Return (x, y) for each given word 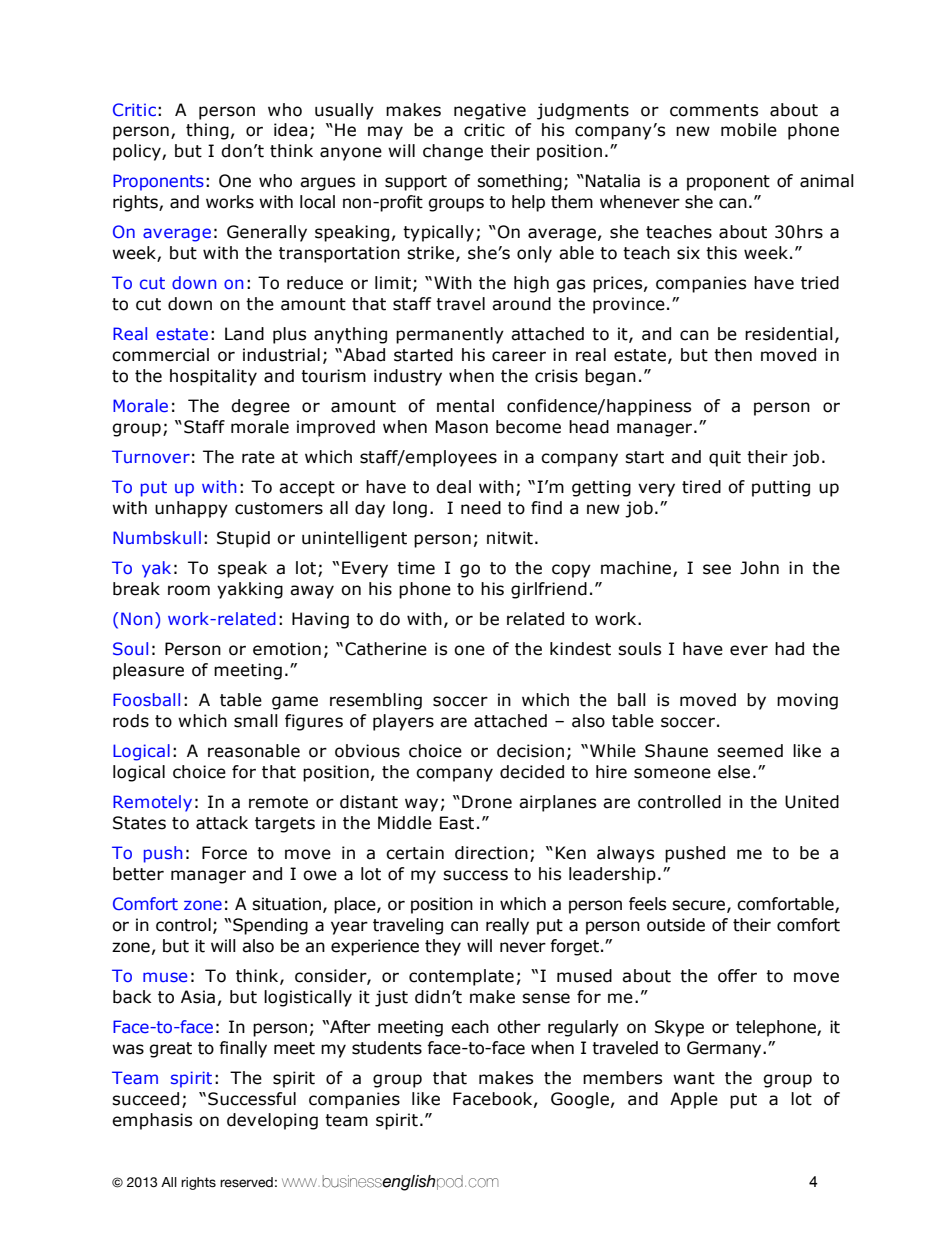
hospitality (213, 377)
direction (491, 853)
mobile (749, 130)
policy (138, 152)
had (789, 649)
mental (465, 406)
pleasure (148, 671)
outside (676, 925)
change (453, 152)
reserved (246, 1182)
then (733, 355)
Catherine (386, 649)
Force (224, 853)
